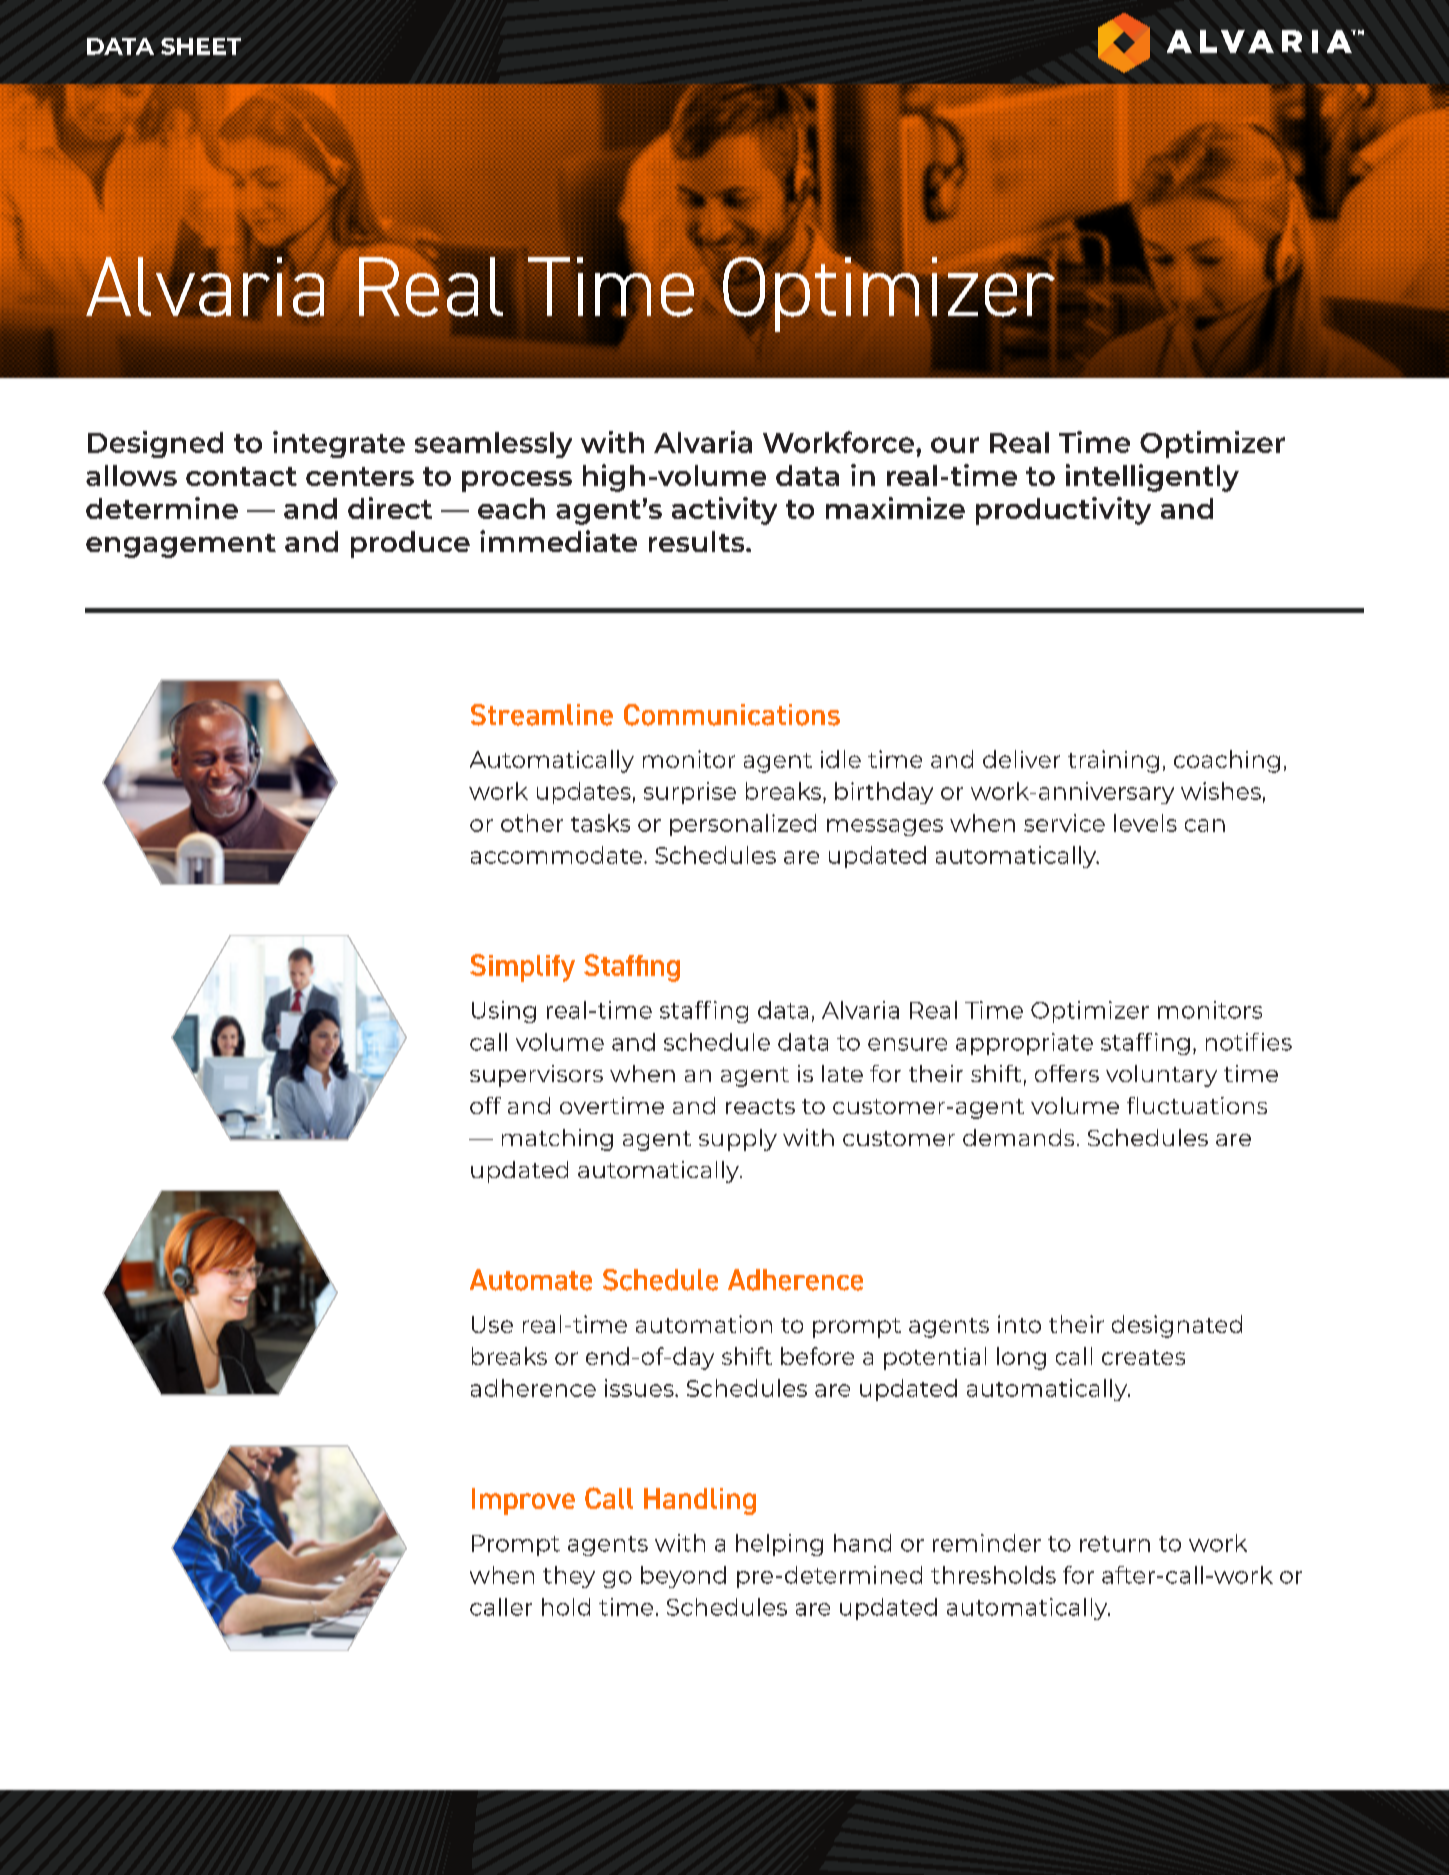  Describe the element at coordinates (201, 46) in the page. I see `SHEET` at that location.
